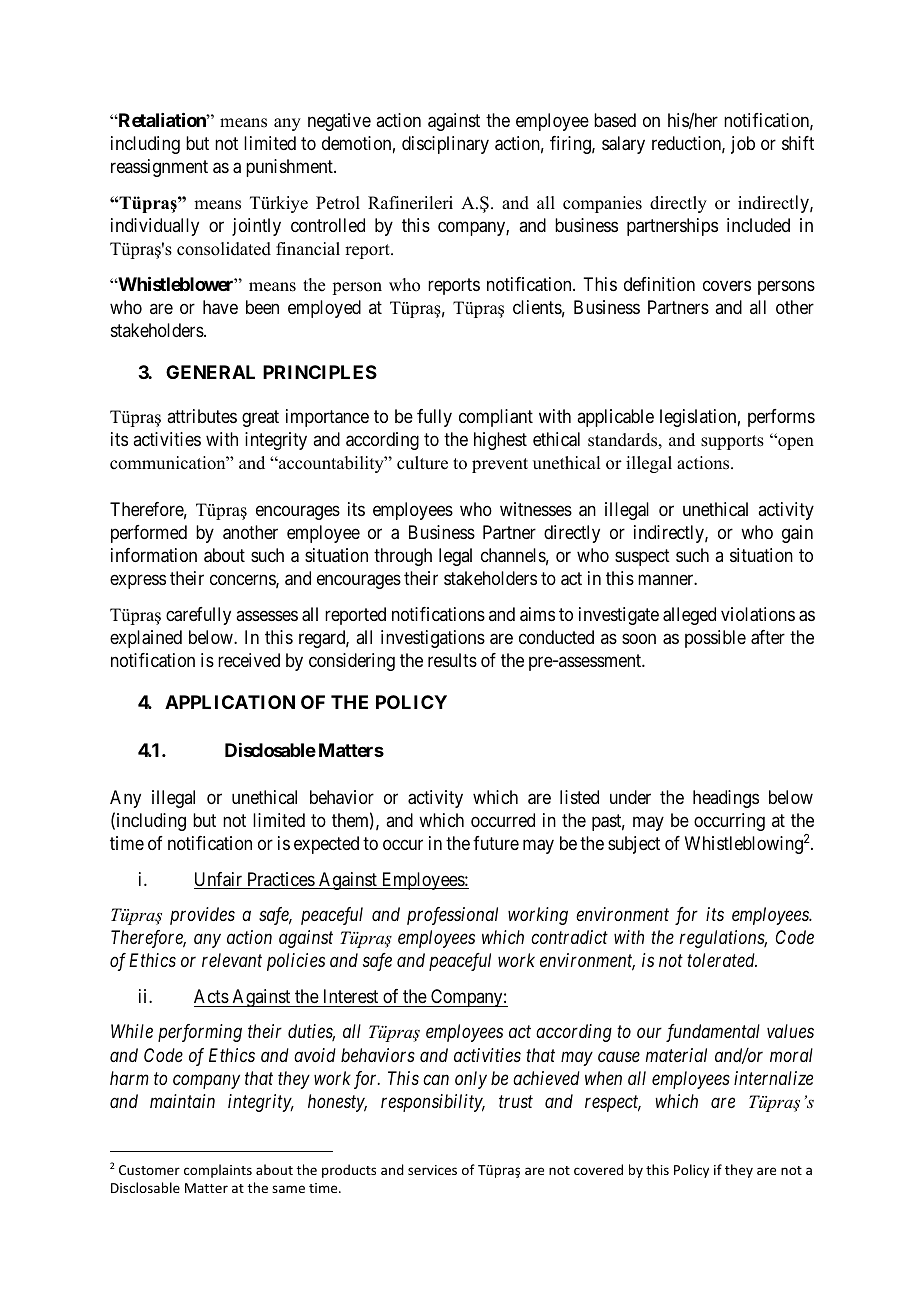 This page has height=1308, width=924. What do you see at coordinates (743, 145) in the page?
I see `job` at bounding box center [743, 145].
